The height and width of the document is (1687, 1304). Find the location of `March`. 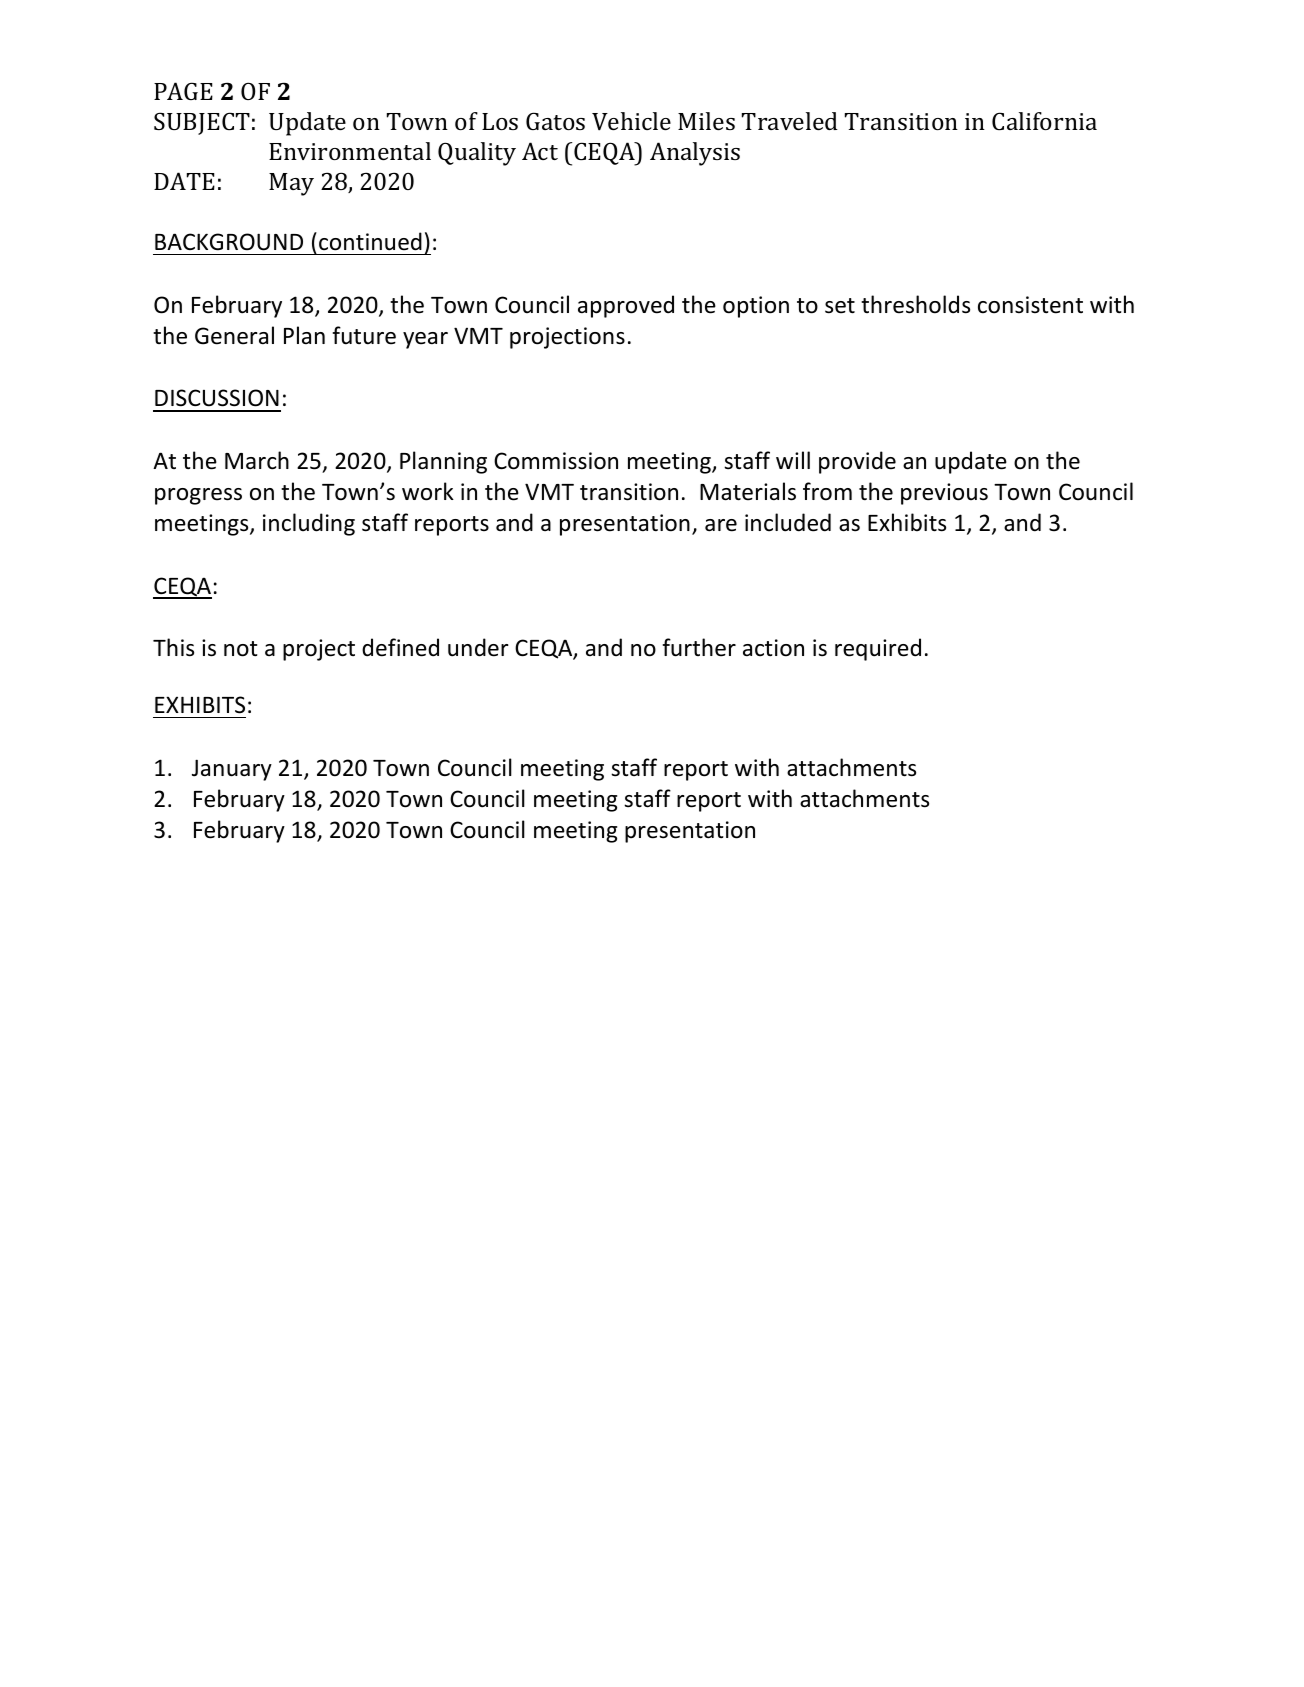

March is located at coordinates (257, 460).
